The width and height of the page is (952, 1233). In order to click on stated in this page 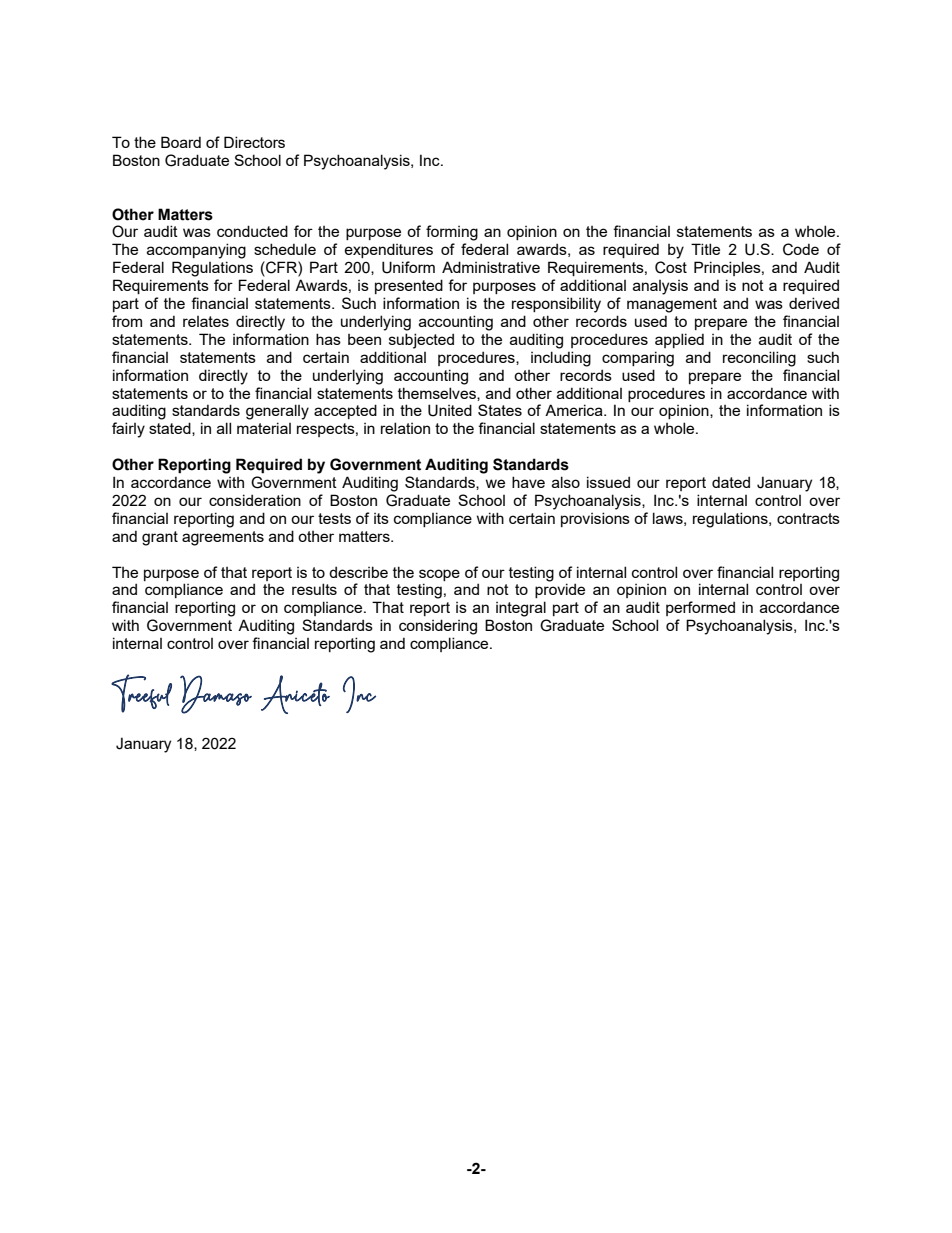, I will do `click(171, 429)`.
